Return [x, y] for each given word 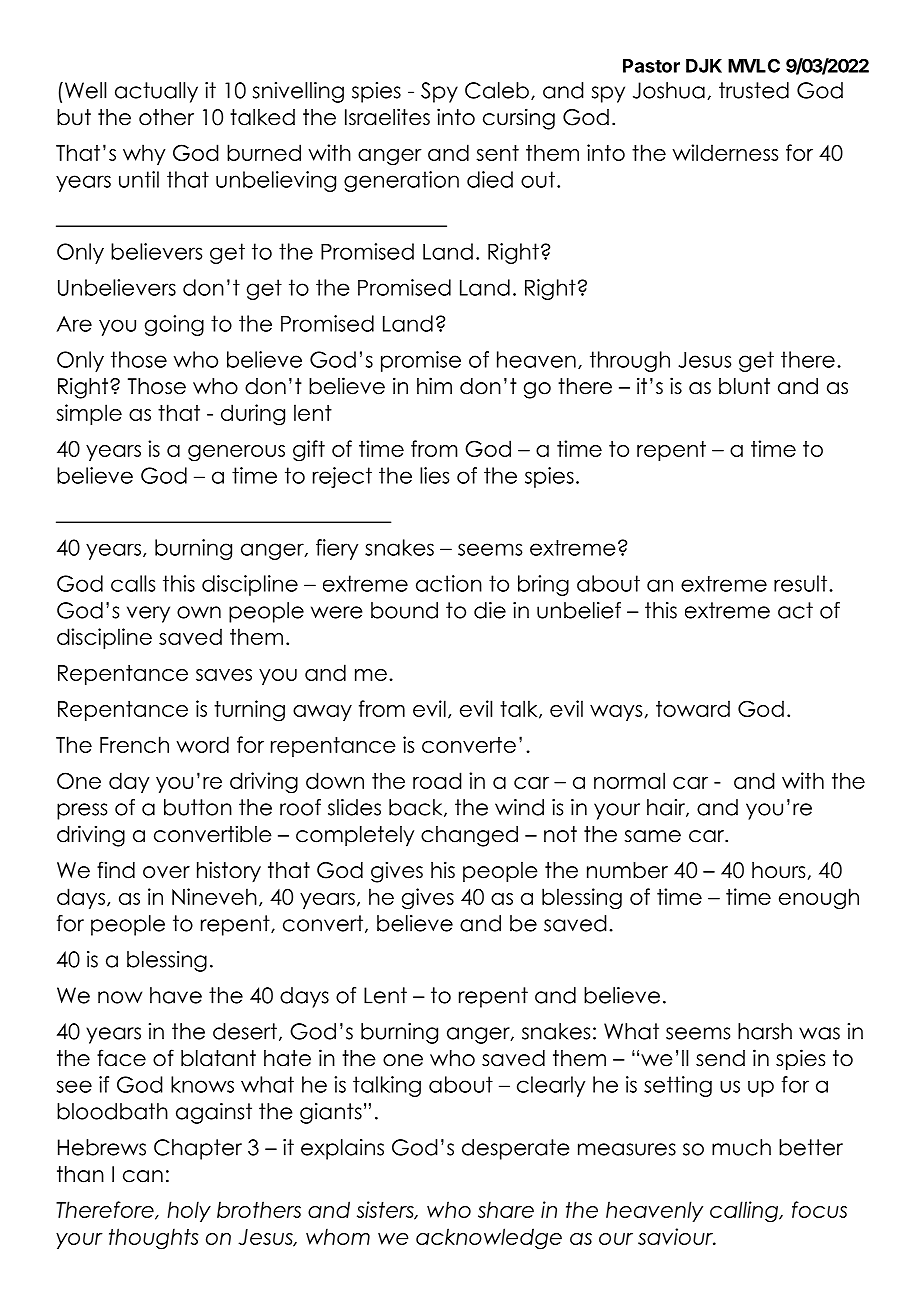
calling [745, 1212]
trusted [754, 90]
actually [156, 92]
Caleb [497, 90]
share [506, 1209]
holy [189, 1211]
